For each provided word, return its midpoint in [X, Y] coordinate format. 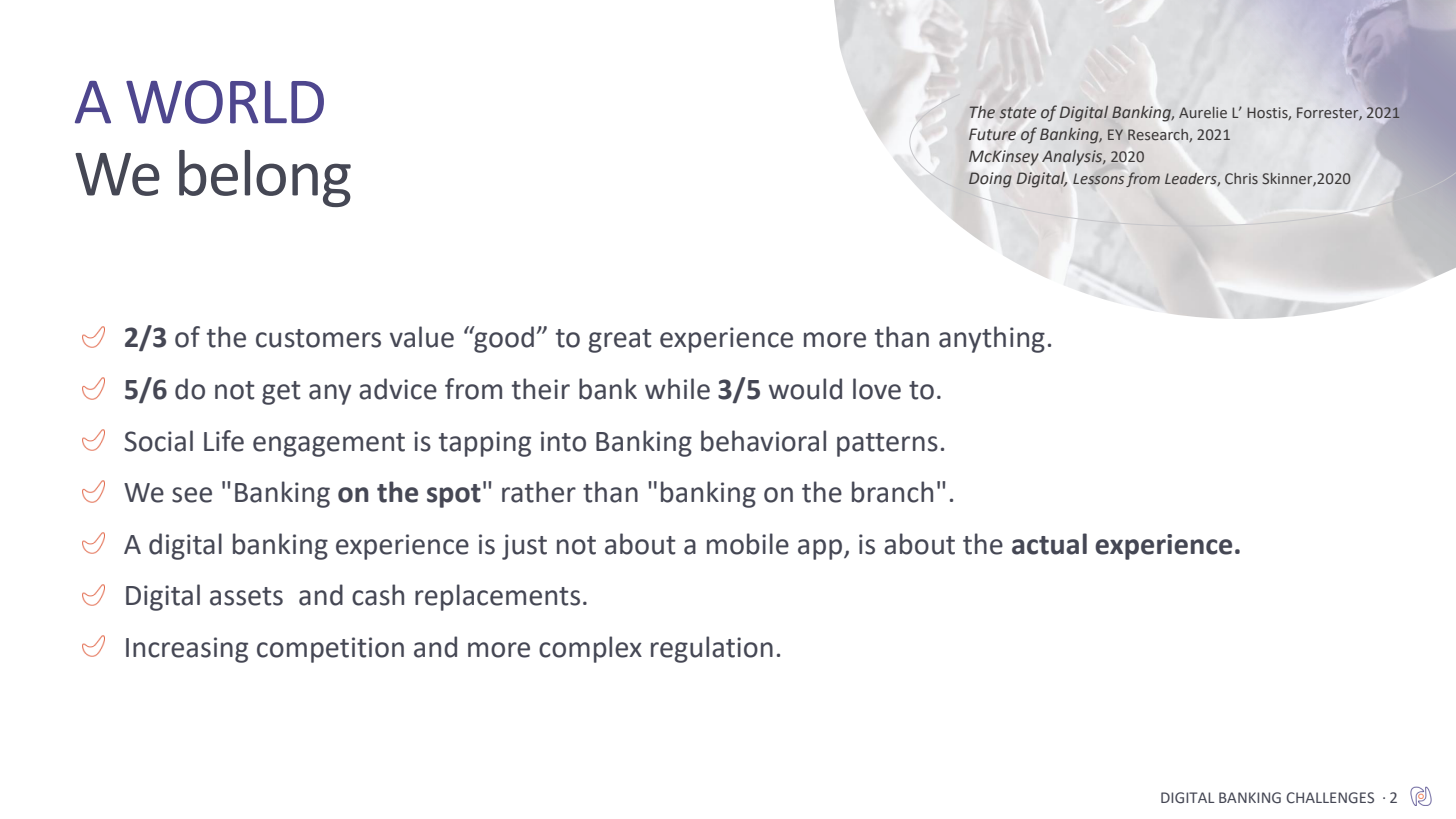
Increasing [187, 650]
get [281, 393]
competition [330, 650]
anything [992, 339]
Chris [1241, 178]
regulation [712, 649]
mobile [748, 544]
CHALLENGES [1330, 798]
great [620, 341]
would [805, 389]
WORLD [225, 102]
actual [1049, 544]
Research [1159, 135]
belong [265, 178]
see [192, 495]
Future [992, 134]
